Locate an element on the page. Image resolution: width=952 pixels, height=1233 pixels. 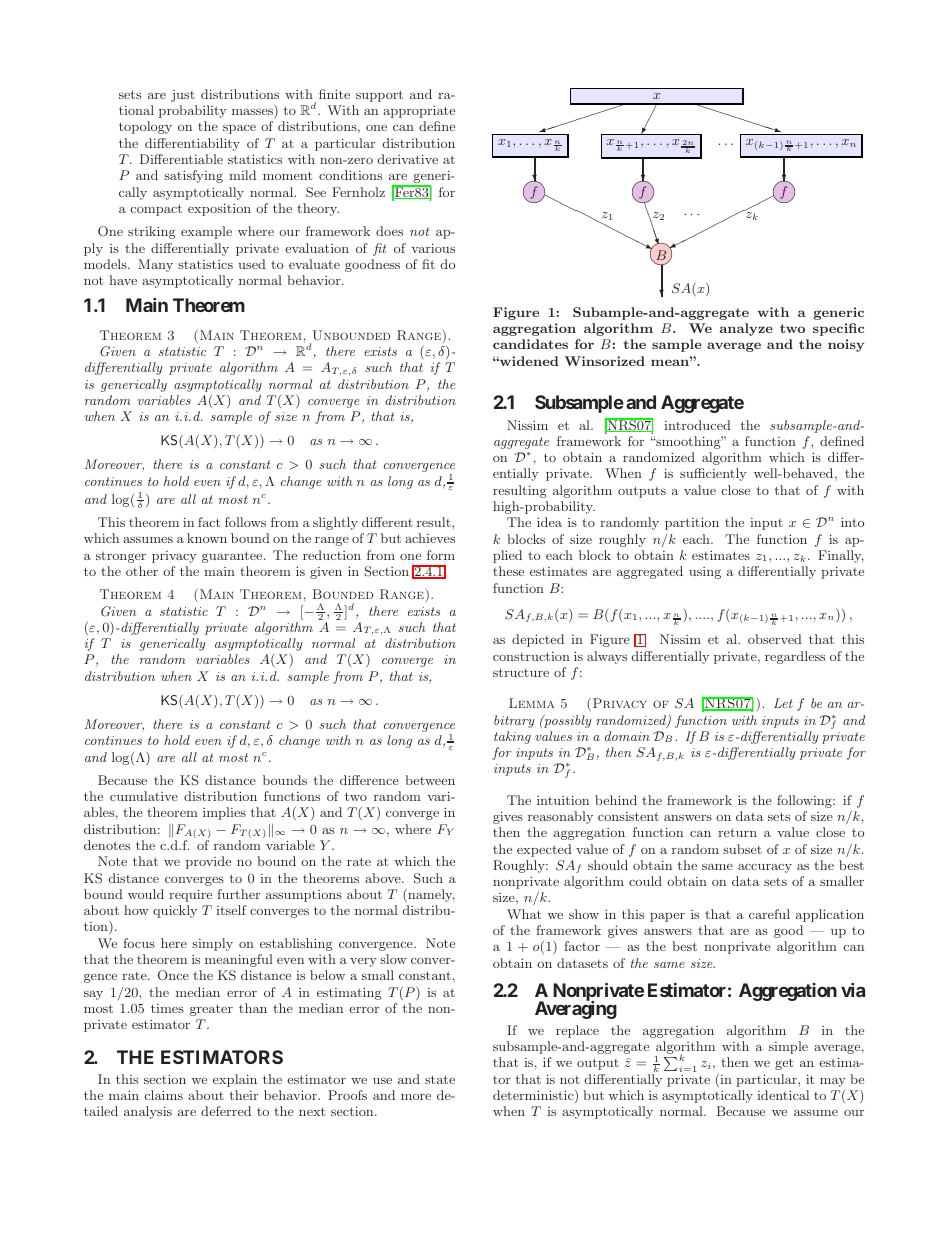
claims is located at coordinates (164, 1095).
